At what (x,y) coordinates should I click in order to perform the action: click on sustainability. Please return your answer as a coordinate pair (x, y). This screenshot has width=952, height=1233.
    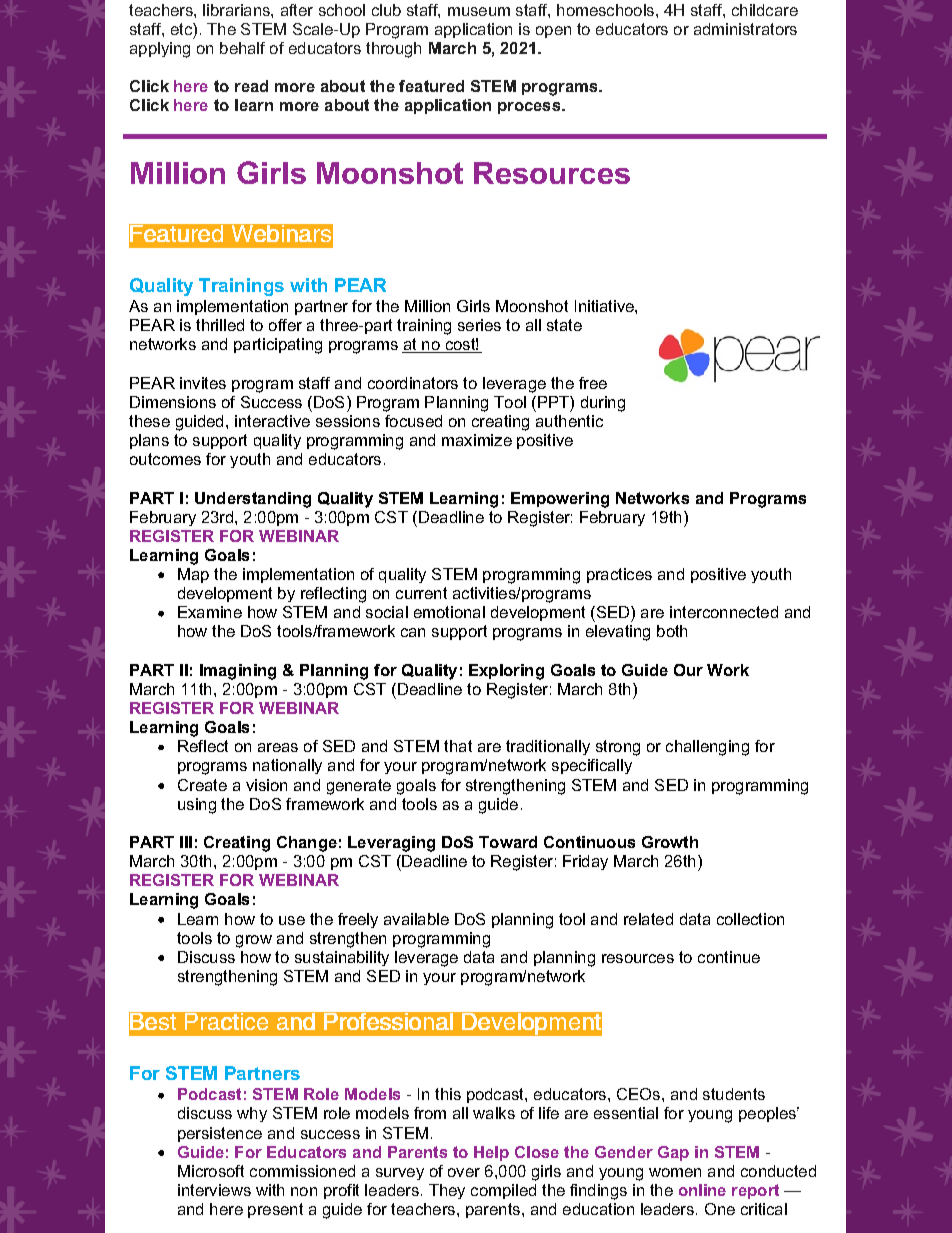
    Looking at the image, I should click on (342, 958).
